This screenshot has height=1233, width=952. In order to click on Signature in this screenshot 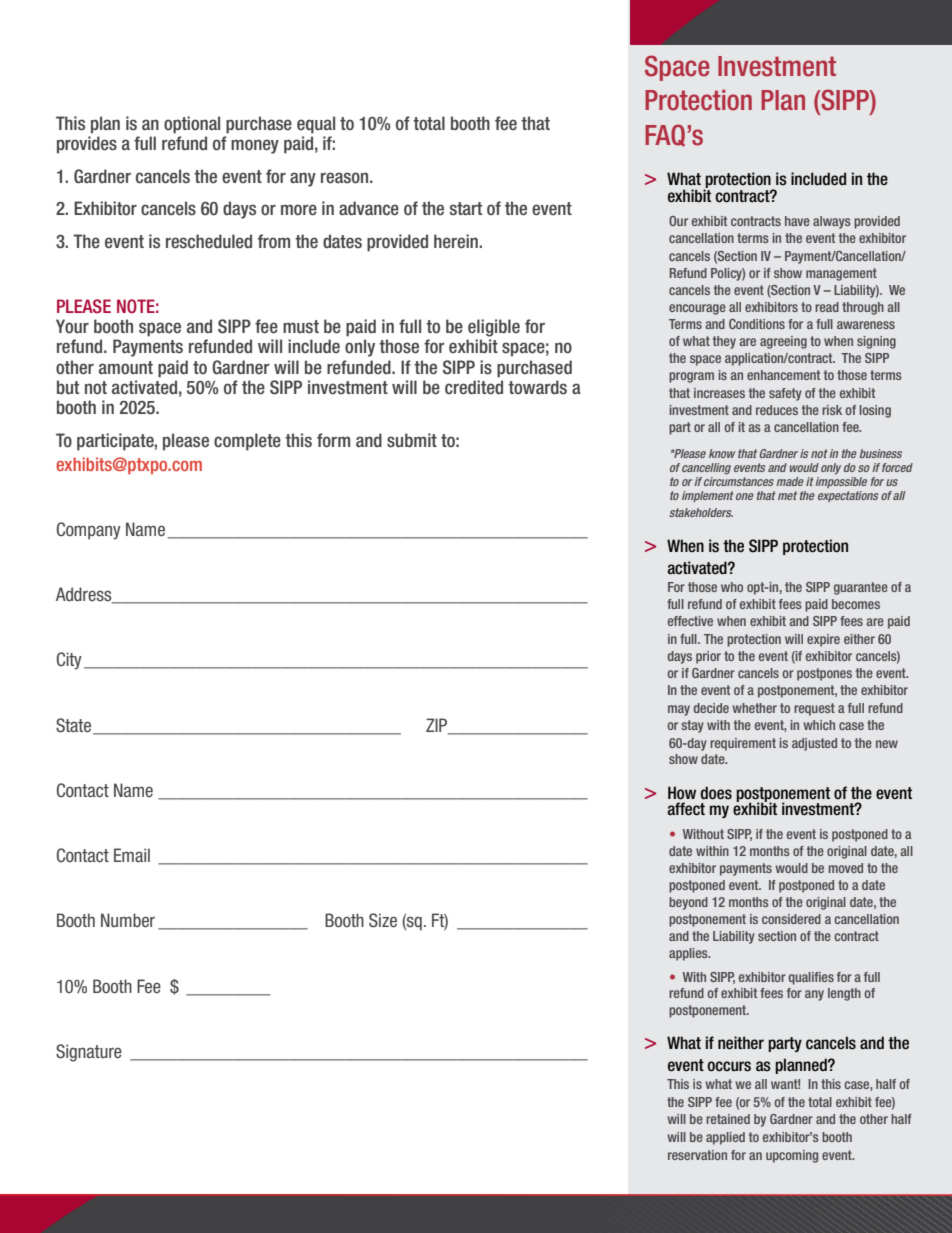, I will do `click(89, 1053)`.
